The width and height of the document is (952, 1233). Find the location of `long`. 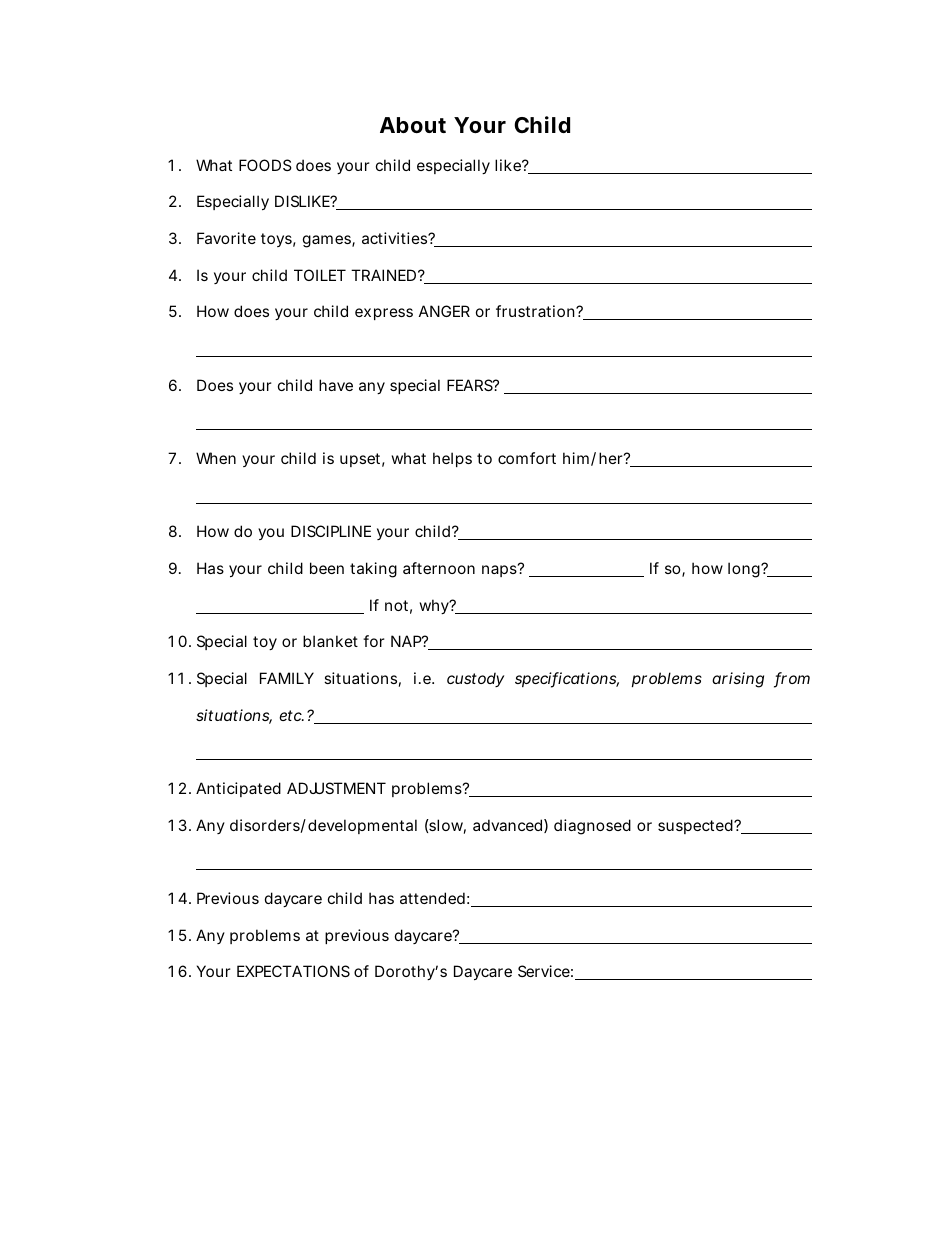

long is located at coordinates (745, 570).
